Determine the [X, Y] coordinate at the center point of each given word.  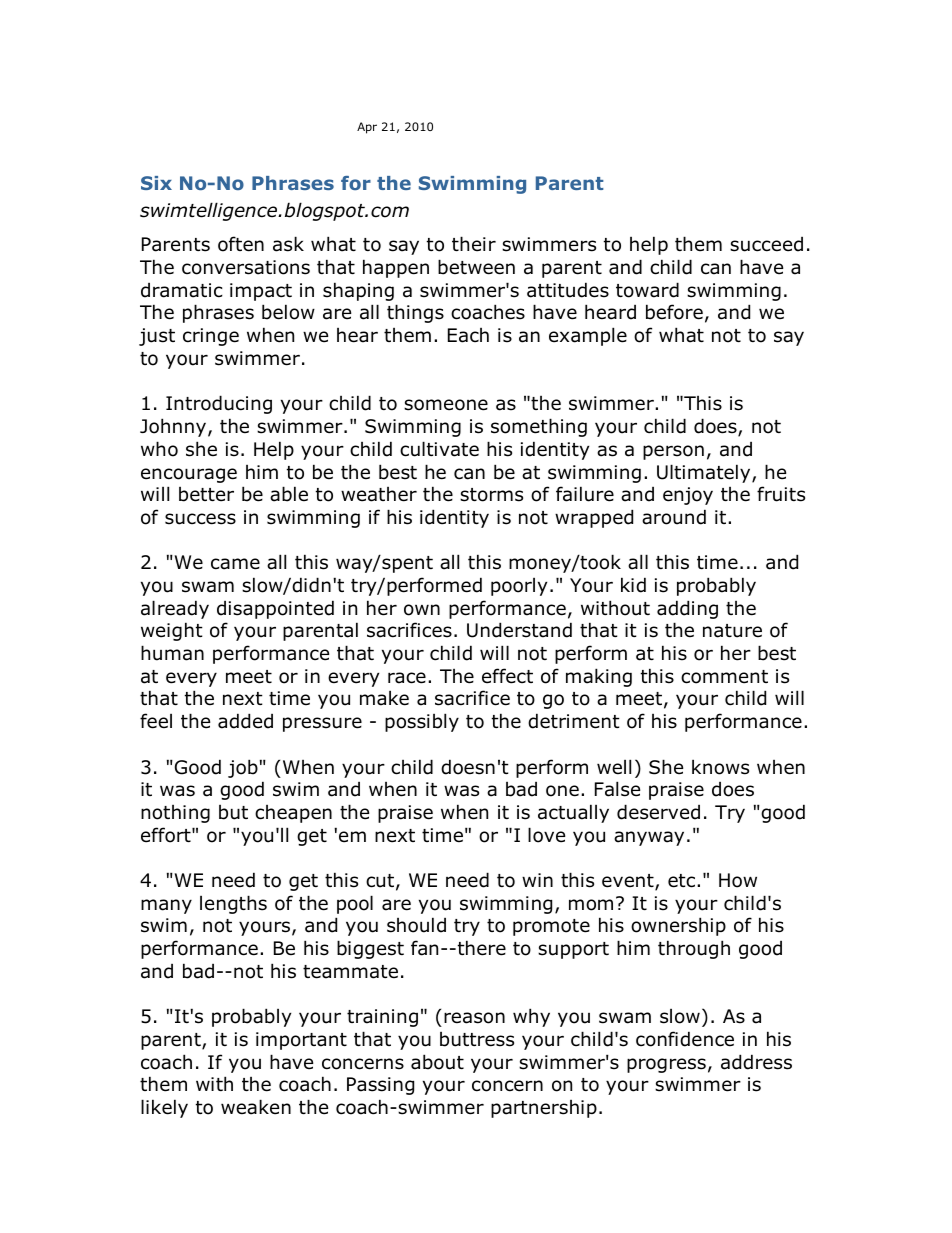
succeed [766, 244]
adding [687, 609]
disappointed [275, 609]
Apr [367, 128]
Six [156, 183]
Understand [519, 630]
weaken [256, 1107]
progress [666, 1065]
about [437, 1062]
